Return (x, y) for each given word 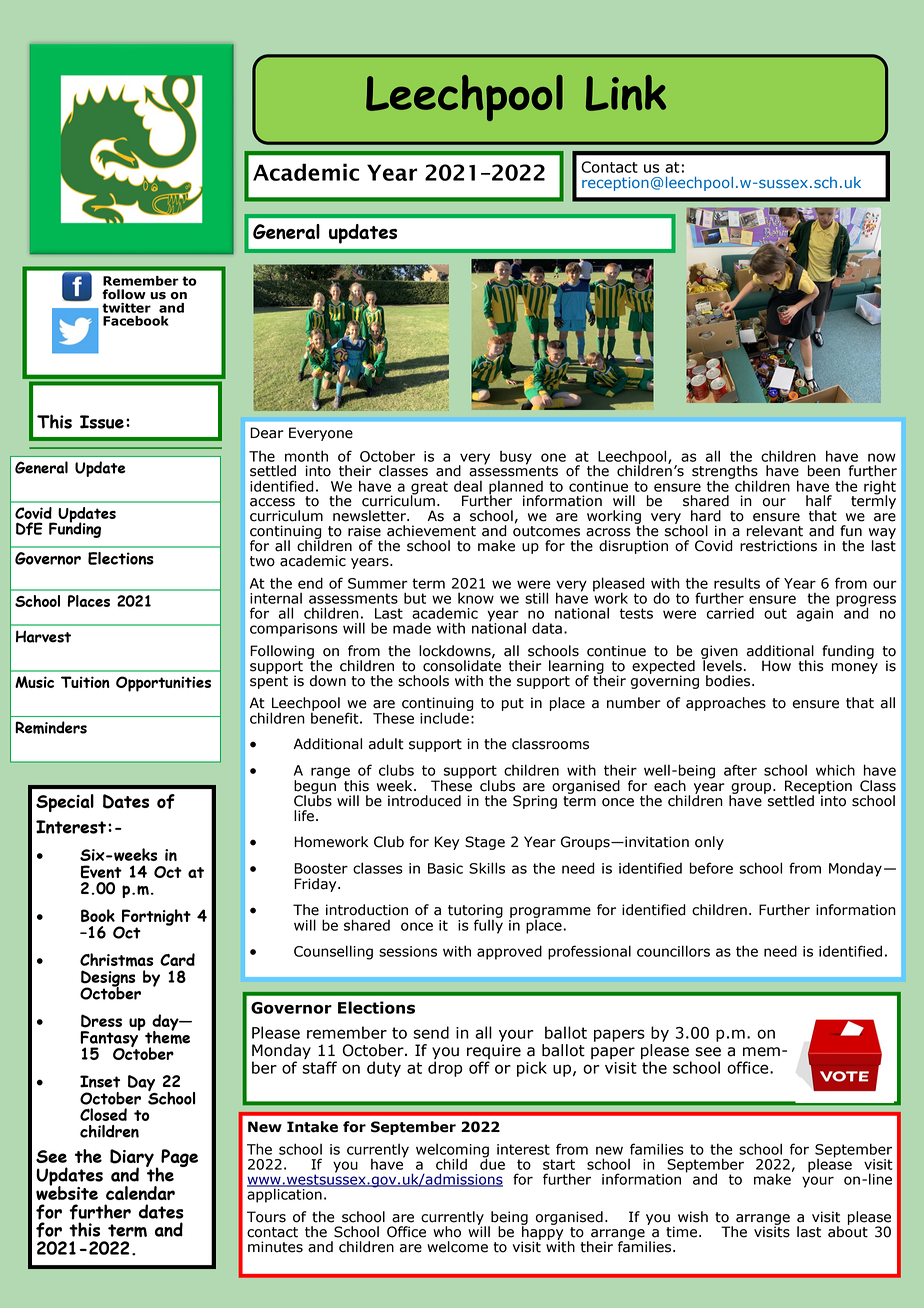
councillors (673, 951)
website (67, 1192)
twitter (126, 308)
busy (516, 457)
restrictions (778, 546)
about (848, 1231)
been (824, 471)
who (447, 1232)
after (740, 770)
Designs (108, 979)
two (262, 561)
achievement (431, 531)
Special (65, 803)
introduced (424, 801)
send (431, 1032)
